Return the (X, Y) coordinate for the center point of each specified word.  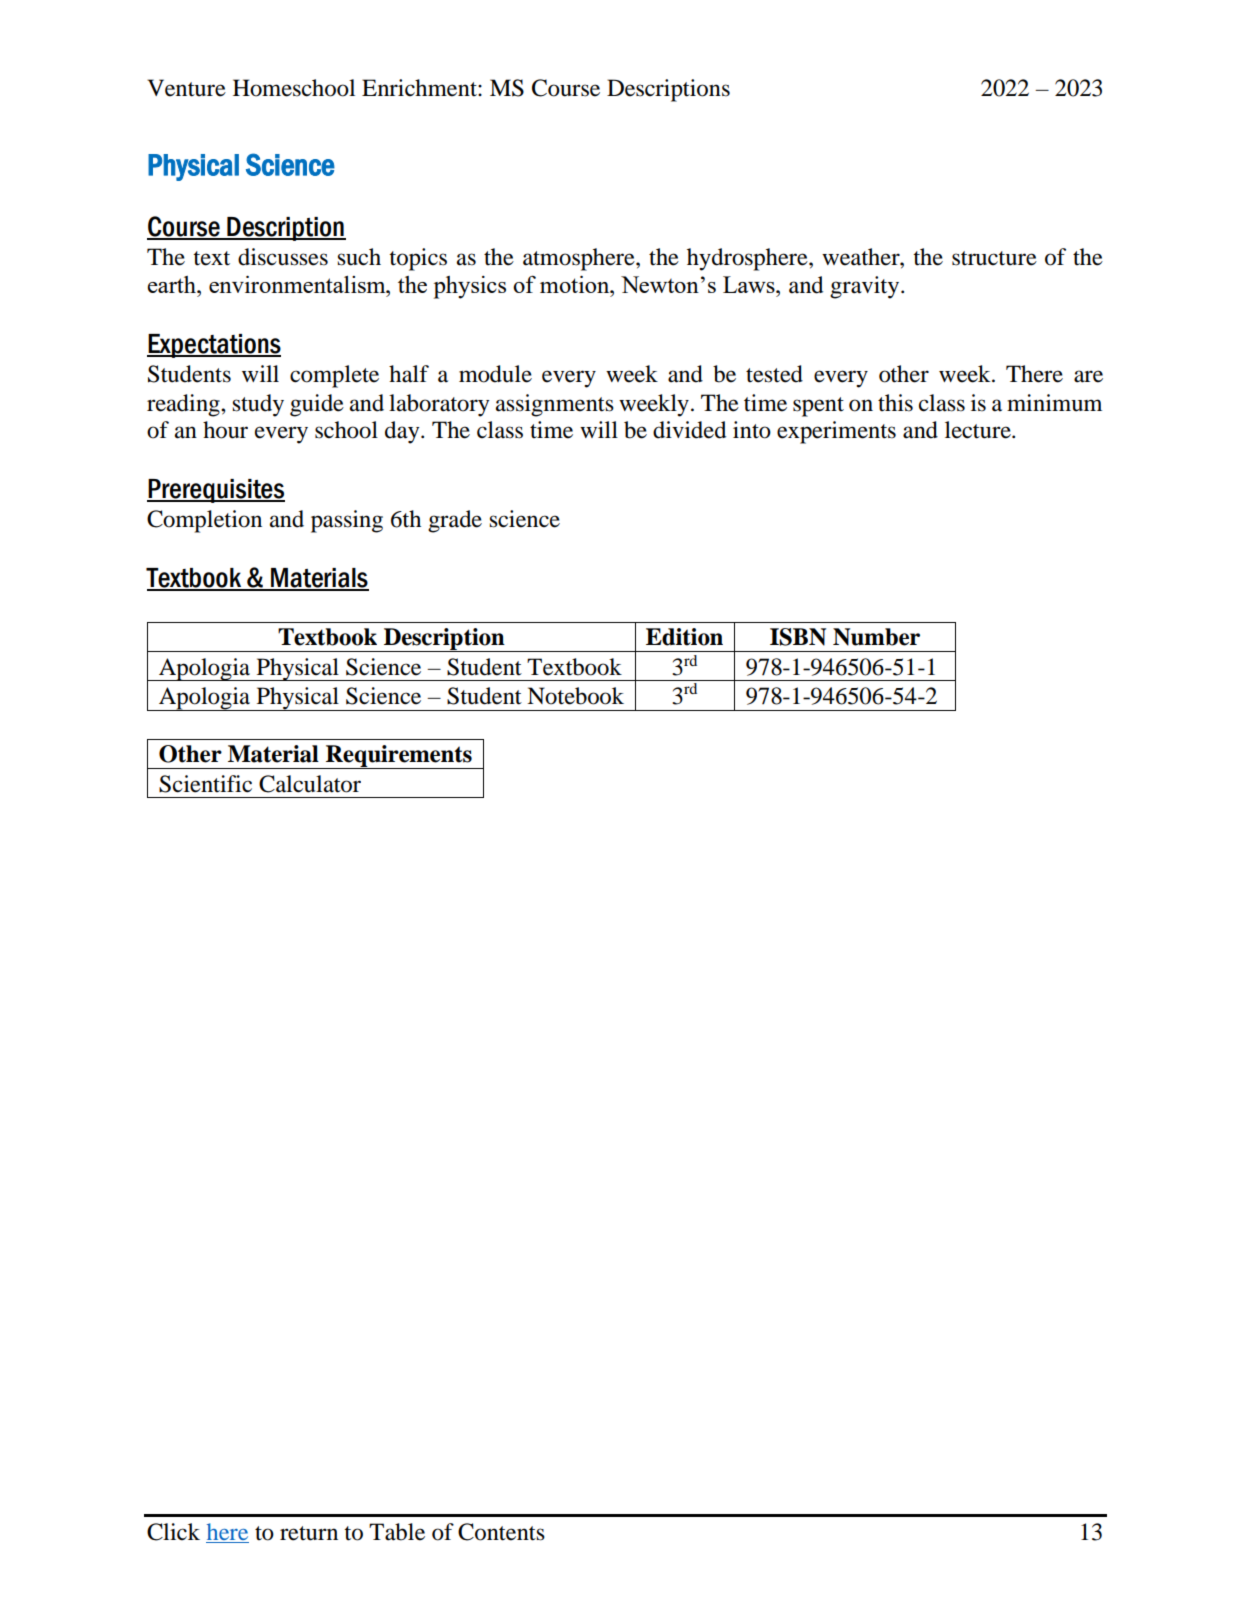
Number (876, 637)
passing (347, 521)
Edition (684, 637)
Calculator (310, 784)
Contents (501, 1532)
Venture (186, 88)
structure (994, 258)
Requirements (399, 757)
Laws (750, 284)
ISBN (798, 637)
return (309, 1533)
